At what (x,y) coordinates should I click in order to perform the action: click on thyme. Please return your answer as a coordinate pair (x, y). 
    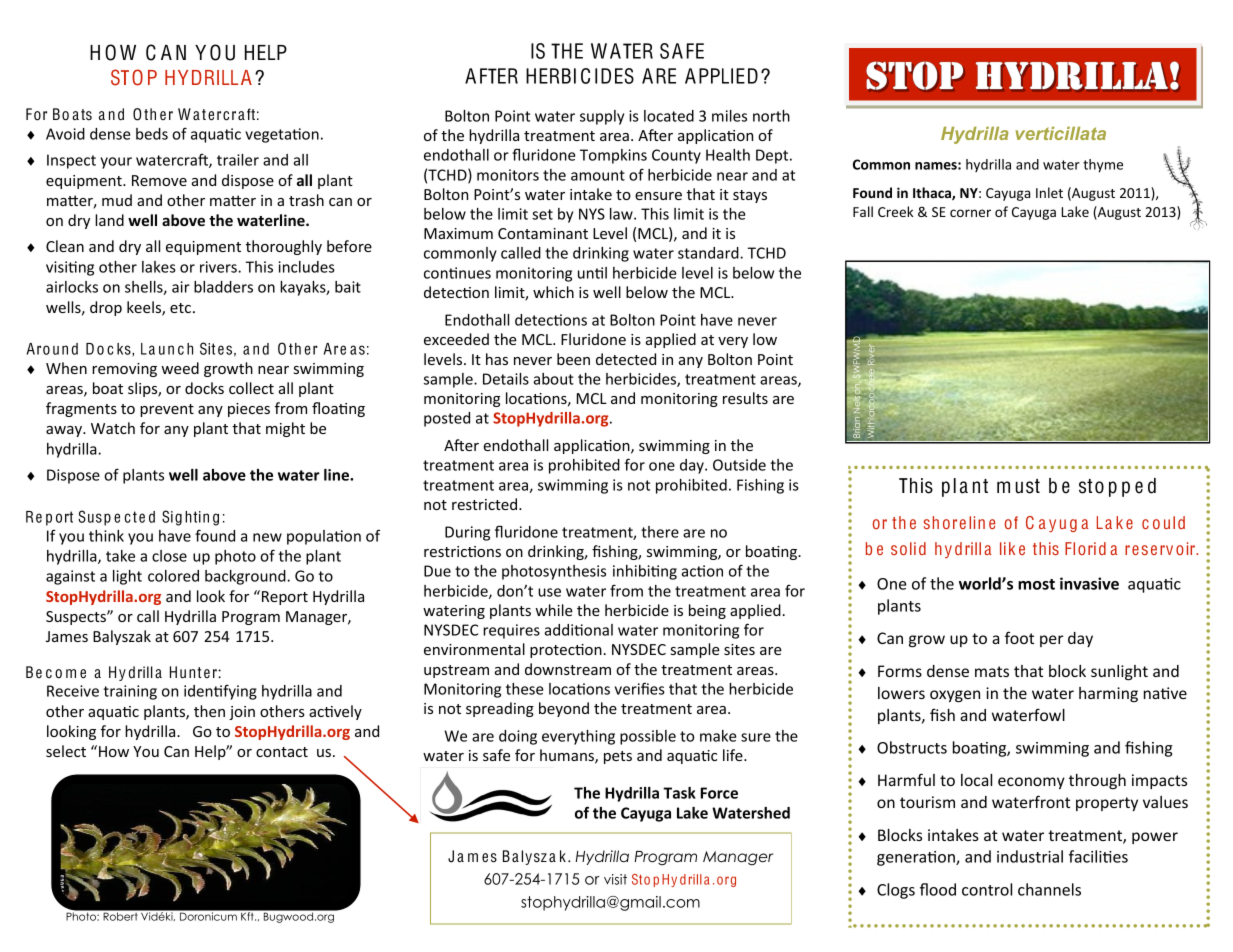
    Looking at the image, I should click on (1103, 166).
